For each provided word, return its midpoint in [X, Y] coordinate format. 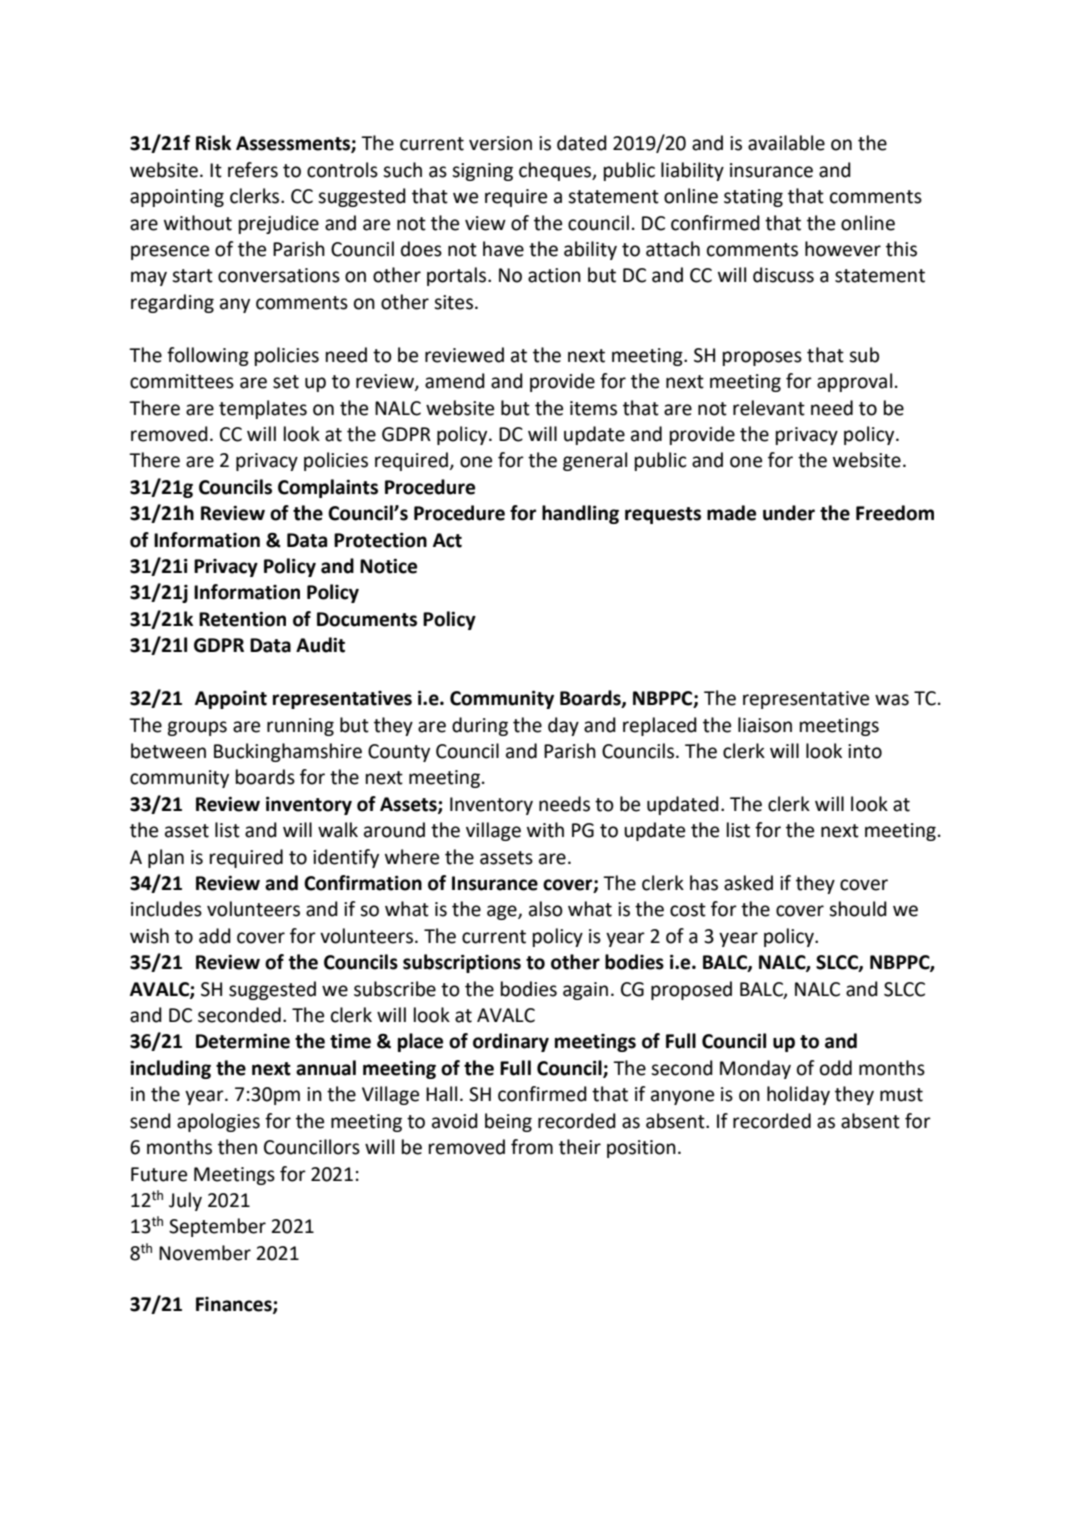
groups [197, 728]
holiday [798, 1095]
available [786, 143]
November [205, 1253]
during [480, 726]
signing [482, 172]
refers [253, 170]
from [532, 1147]
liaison [765, 725]
